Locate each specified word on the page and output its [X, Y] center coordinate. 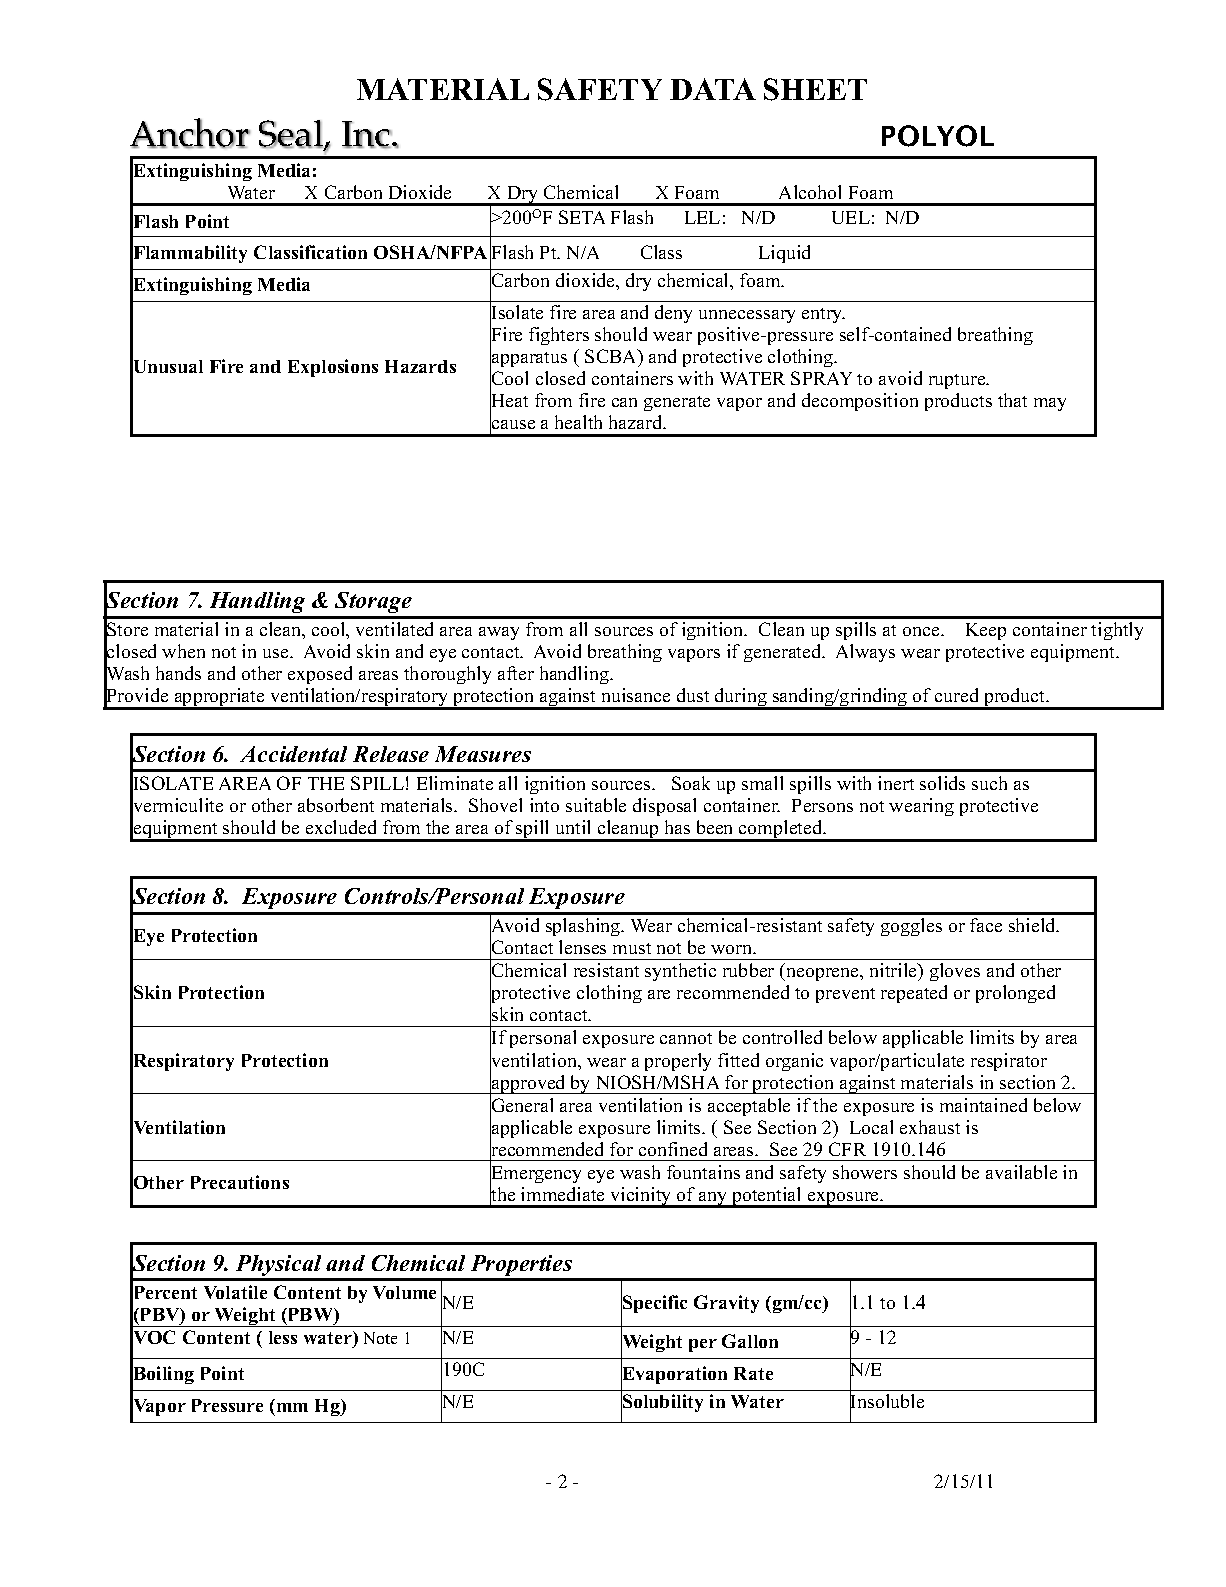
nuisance [636, 695]
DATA [713, 89]
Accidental [293, 754]
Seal [292, 134]
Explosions [333, 368]
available [1021, 1172]
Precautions [240, 1182]
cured [956, 695]
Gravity [726, 1304]
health [578, 422]
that [1012, 400]
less [283, 1337]
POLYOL [938, 136]
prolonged [1015, 994]
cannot [686, 1038]
